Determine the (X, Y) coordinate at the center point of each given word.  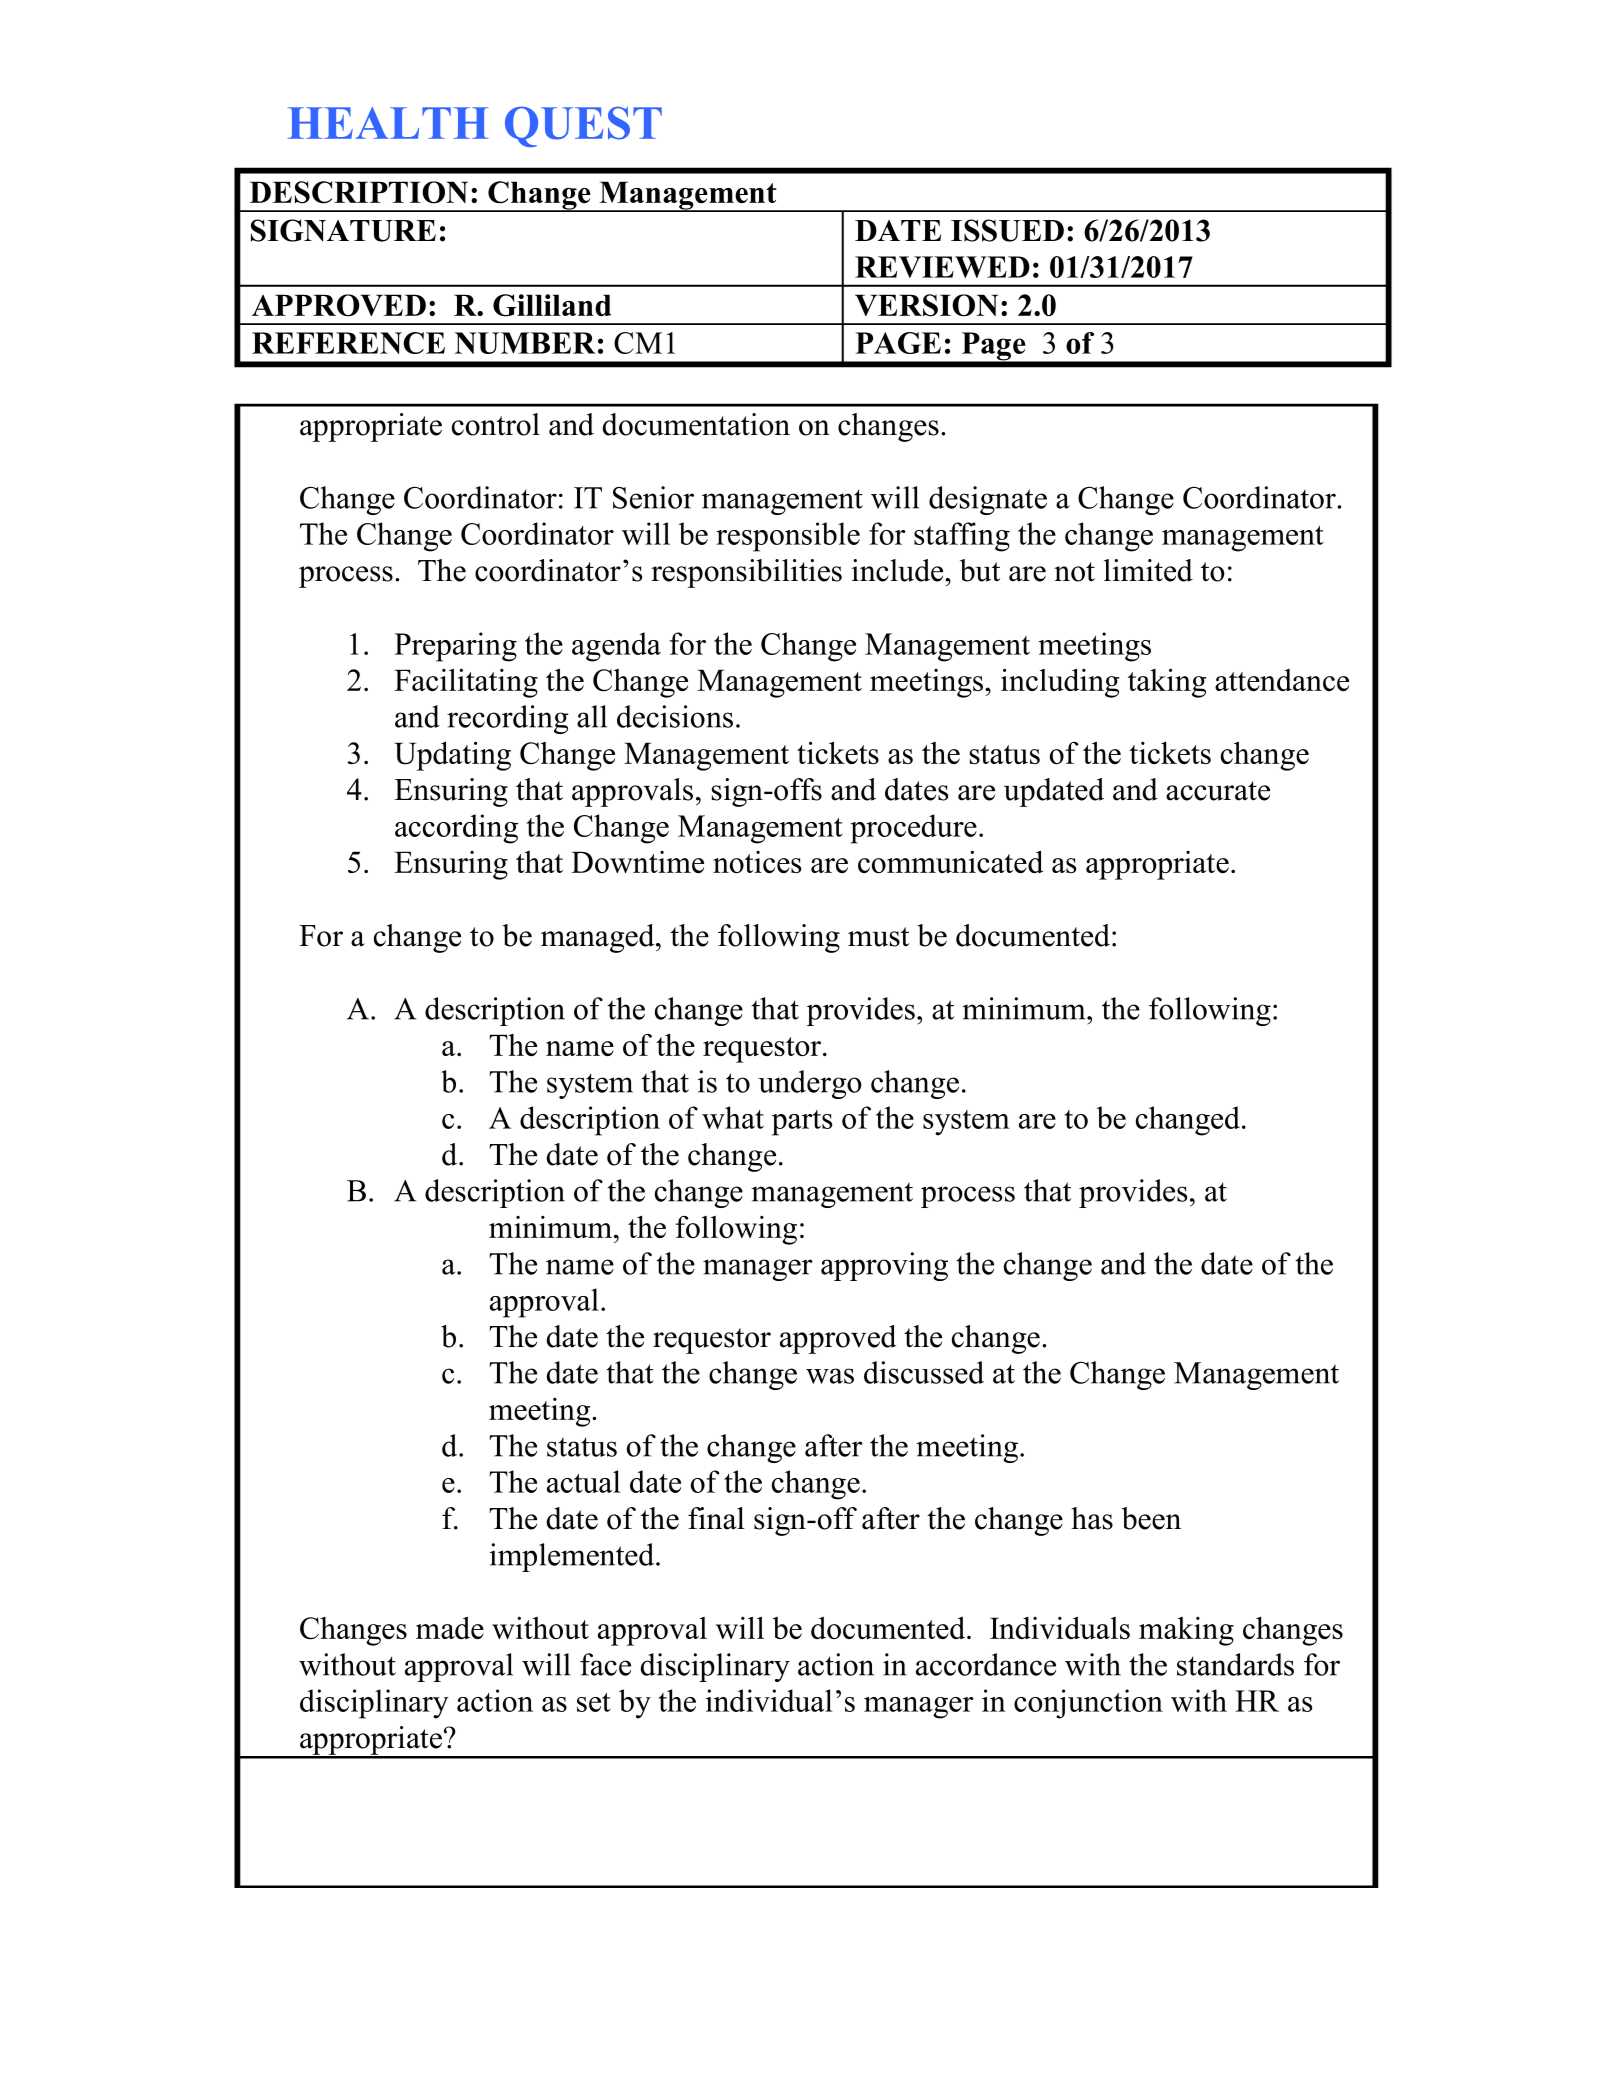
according (456, 829)
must (878, 937)
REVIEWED (942, 267)
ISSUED (1007, 230)
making (1186, 1631)
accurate (1218, 791)
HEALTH (388, 123)
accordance (986, 1664)
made (450, 1628)
